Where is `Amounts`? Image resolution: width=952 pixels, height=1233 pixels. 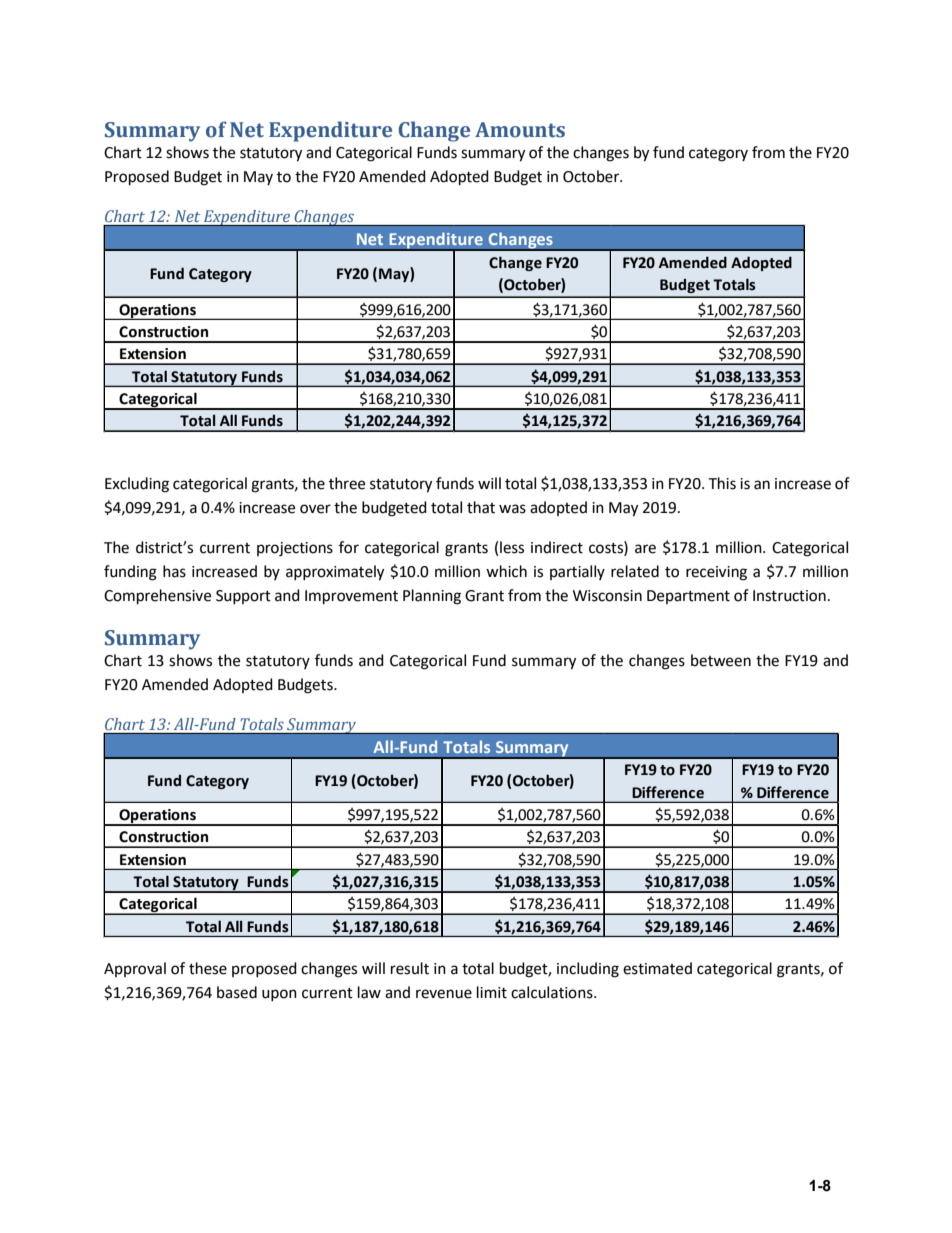
Amounts is located at coordinates (520, 130).
